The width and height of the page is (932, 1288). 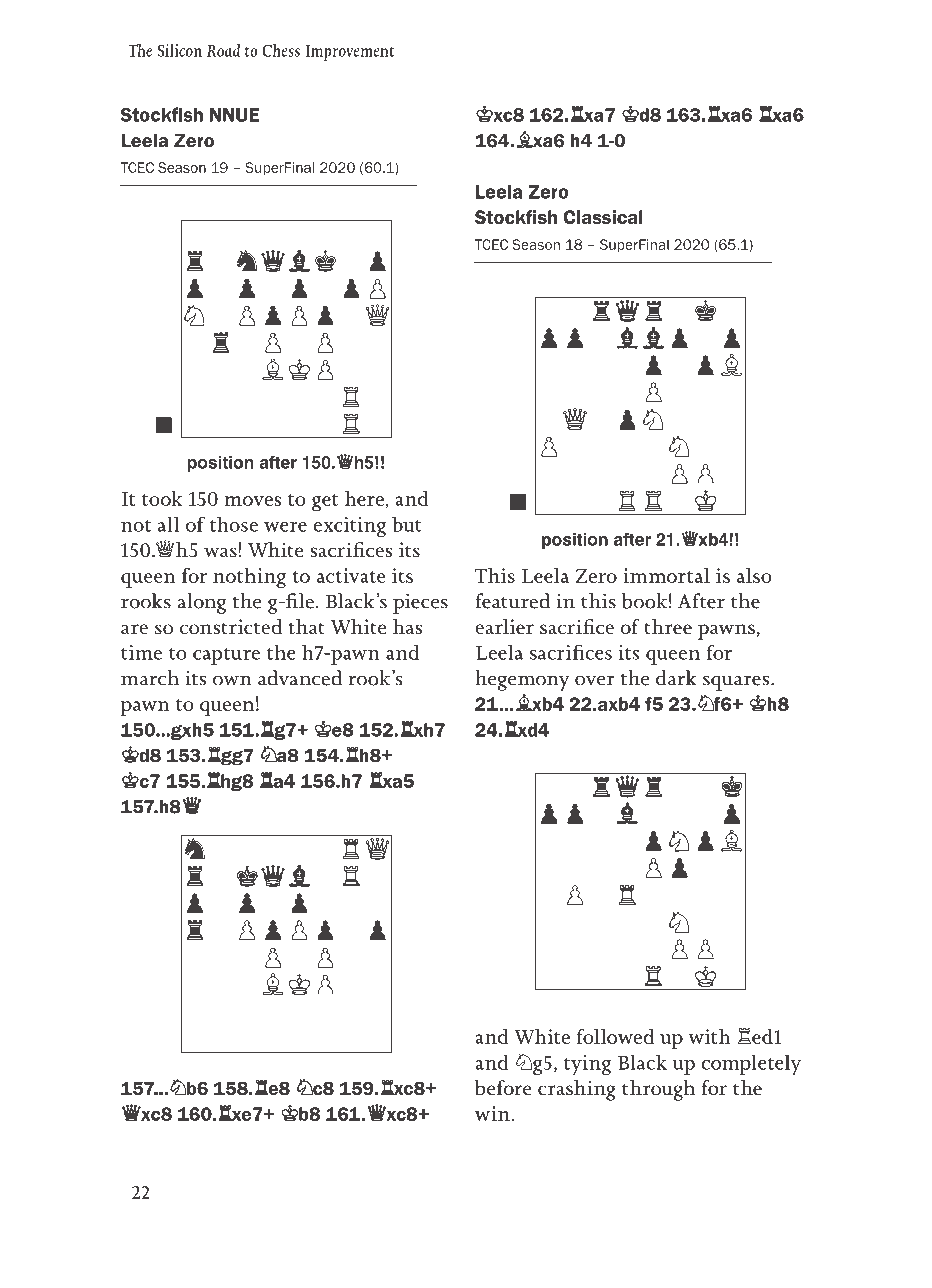 What do you see at coordinates (666, 575) in the page?
I see `immortal` at bounding box center [666, 575].
